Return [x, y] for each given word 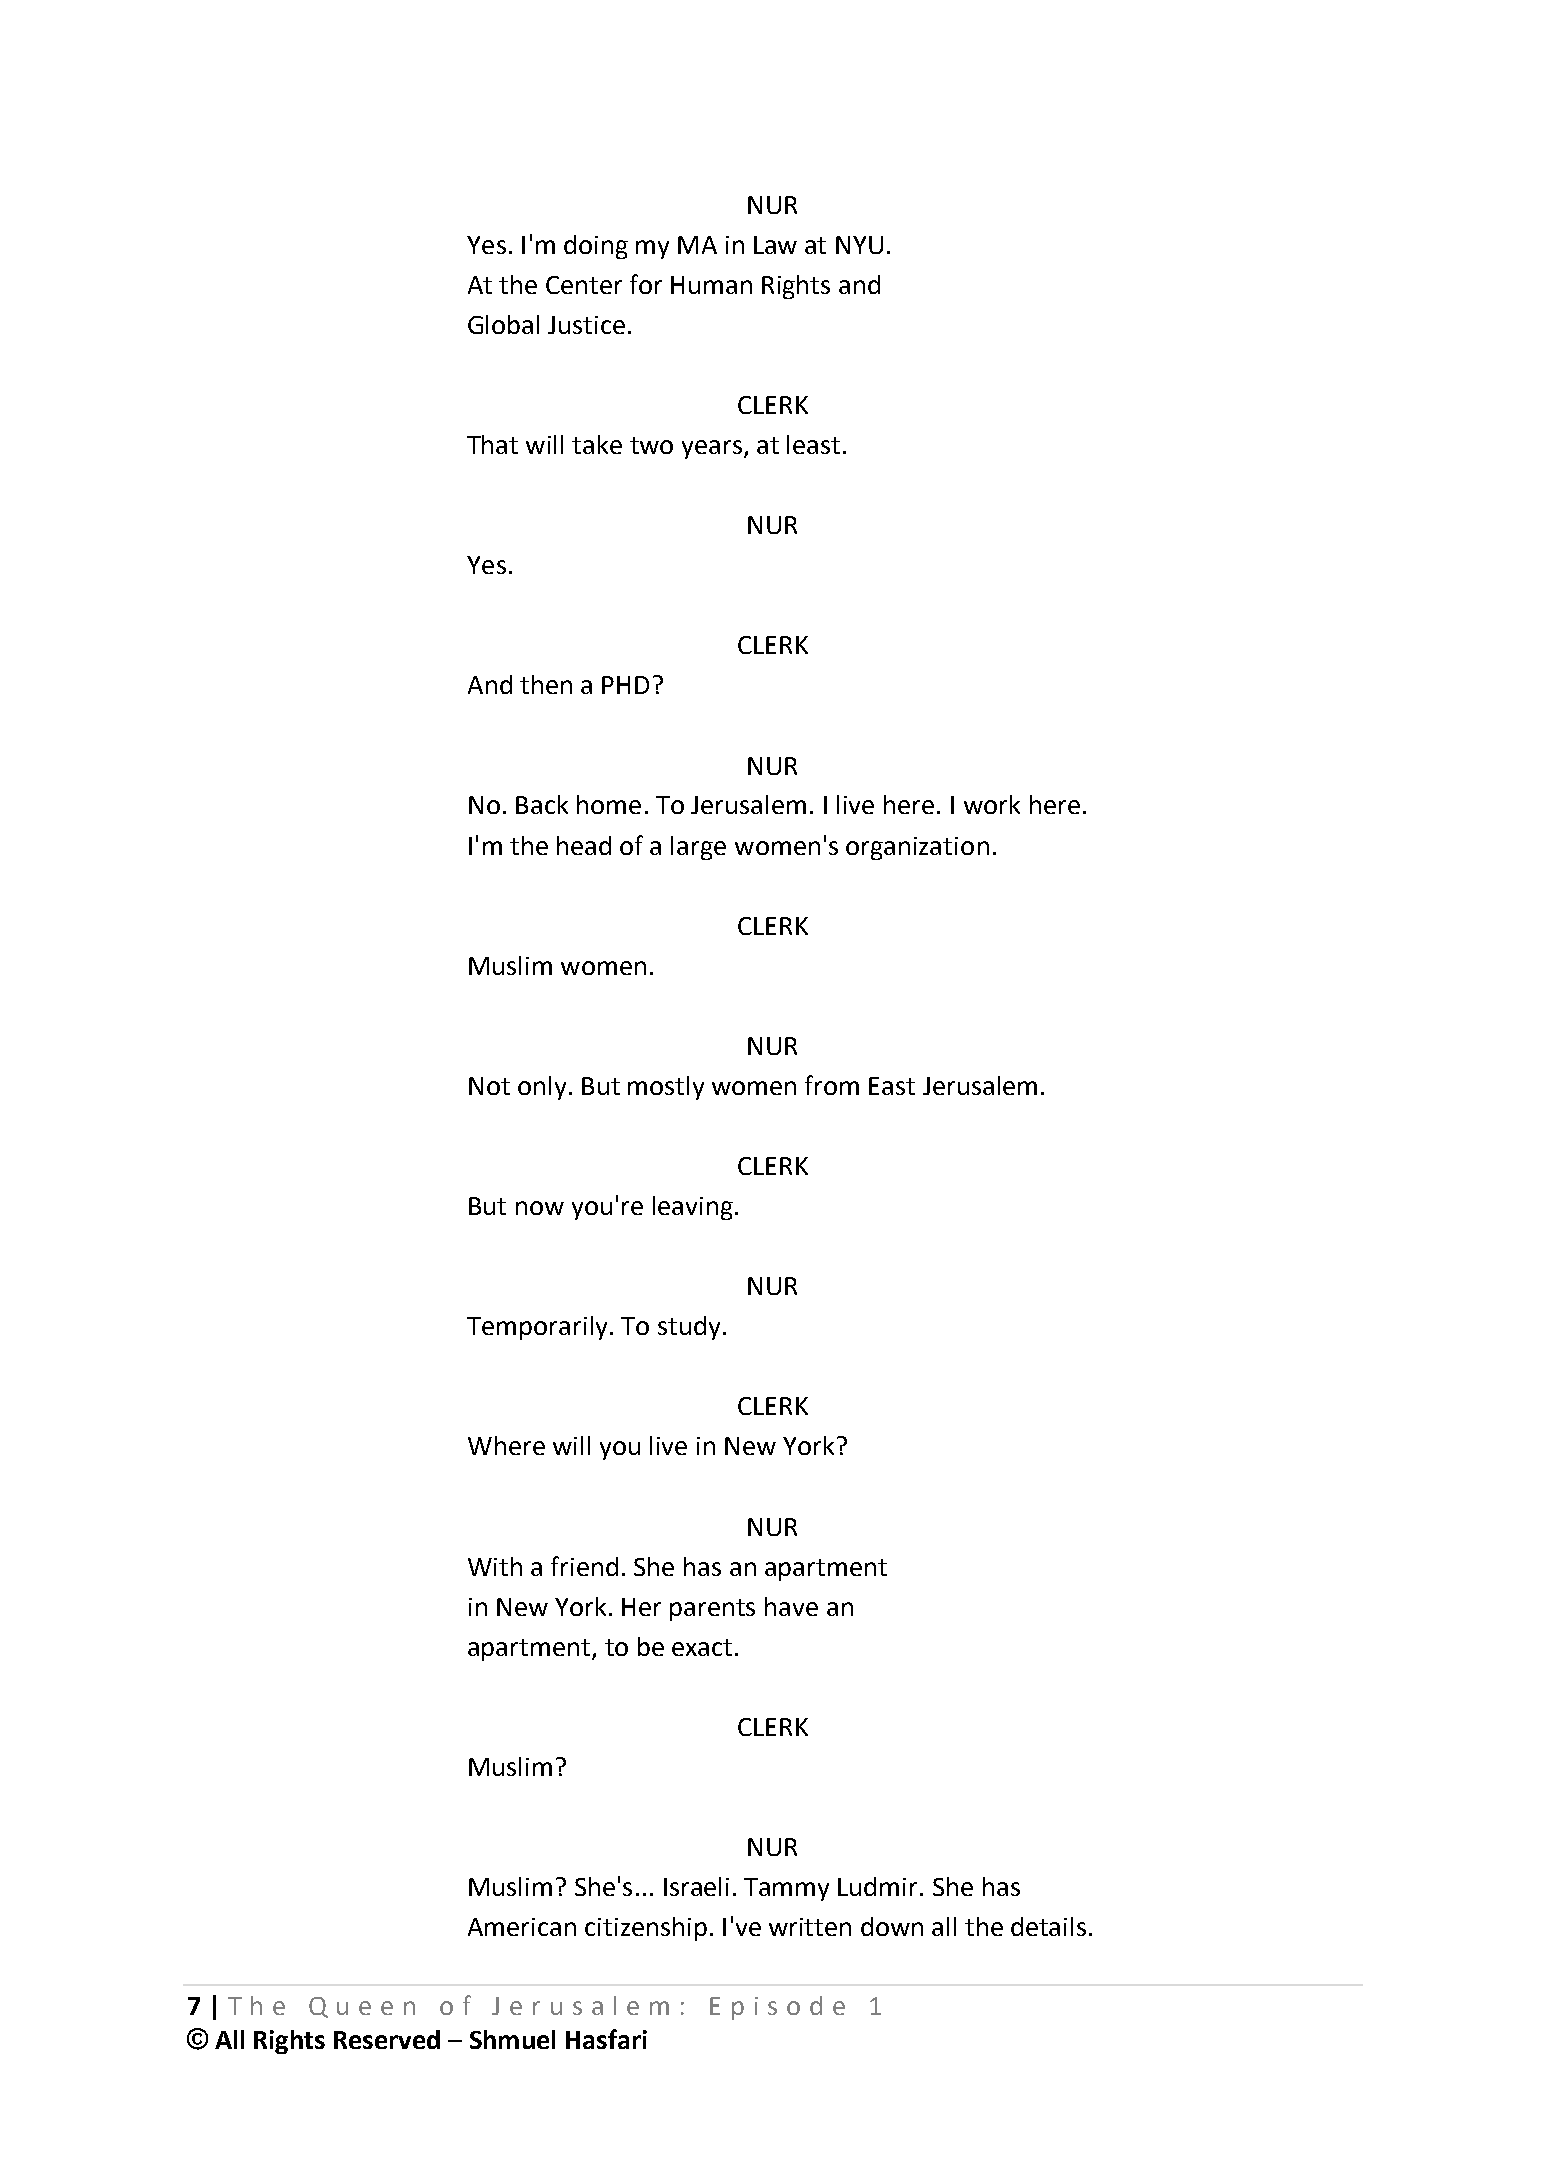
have [791, 1606]
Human [711, 285]
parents [712, 1610]
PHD [625, 685]
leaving [693, 1208]
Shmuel [512, 2039]
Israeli [696, 1886]
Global [503, 324]
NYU [859, 245]
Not [489, 1086]
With [495, 1566]
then [546, 684]
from [832, 1085]
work [992, 804]
